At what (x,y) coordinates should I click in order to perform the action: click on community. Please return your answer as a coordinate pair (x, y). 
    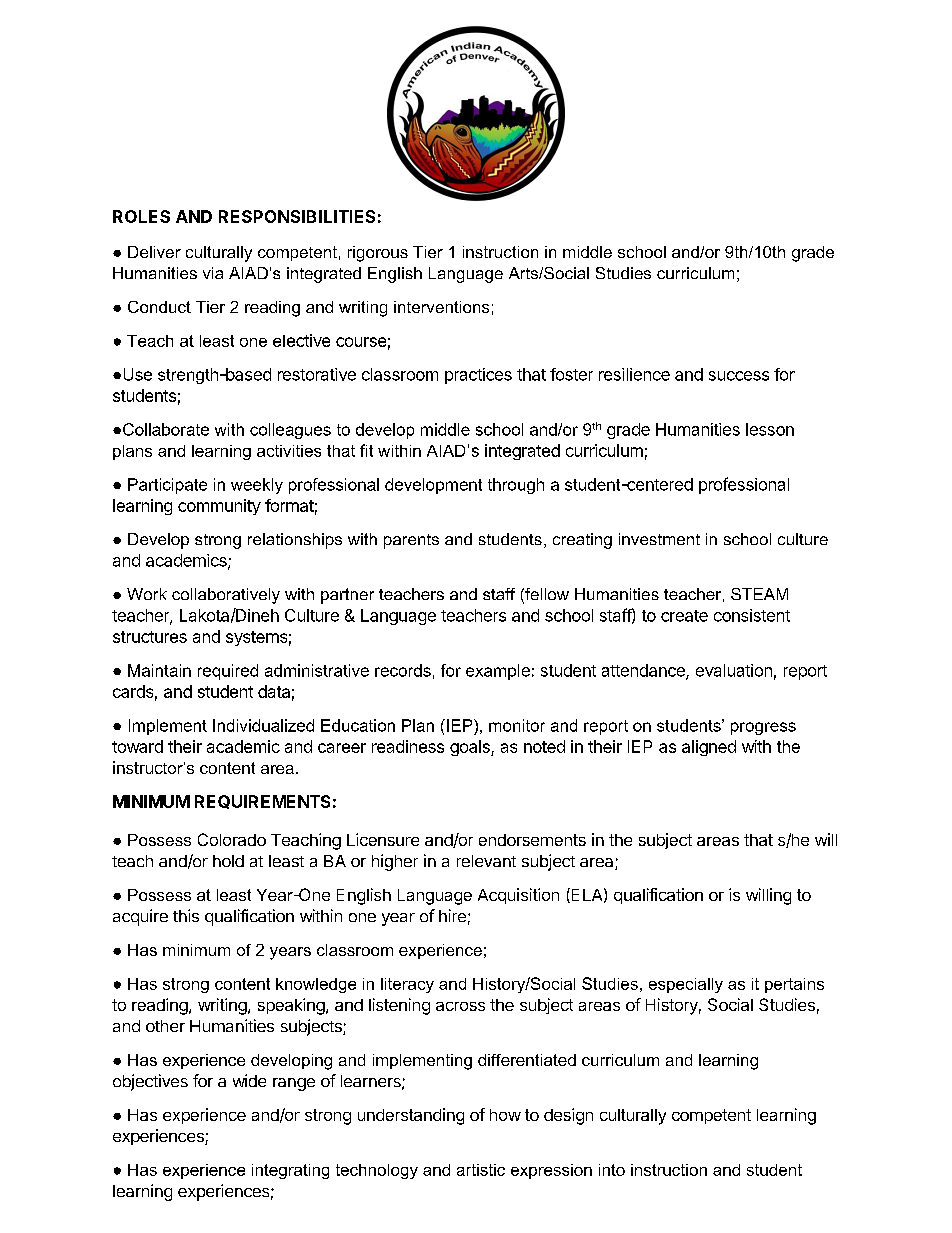
    Looking at the image, I should click on (219, 507).
